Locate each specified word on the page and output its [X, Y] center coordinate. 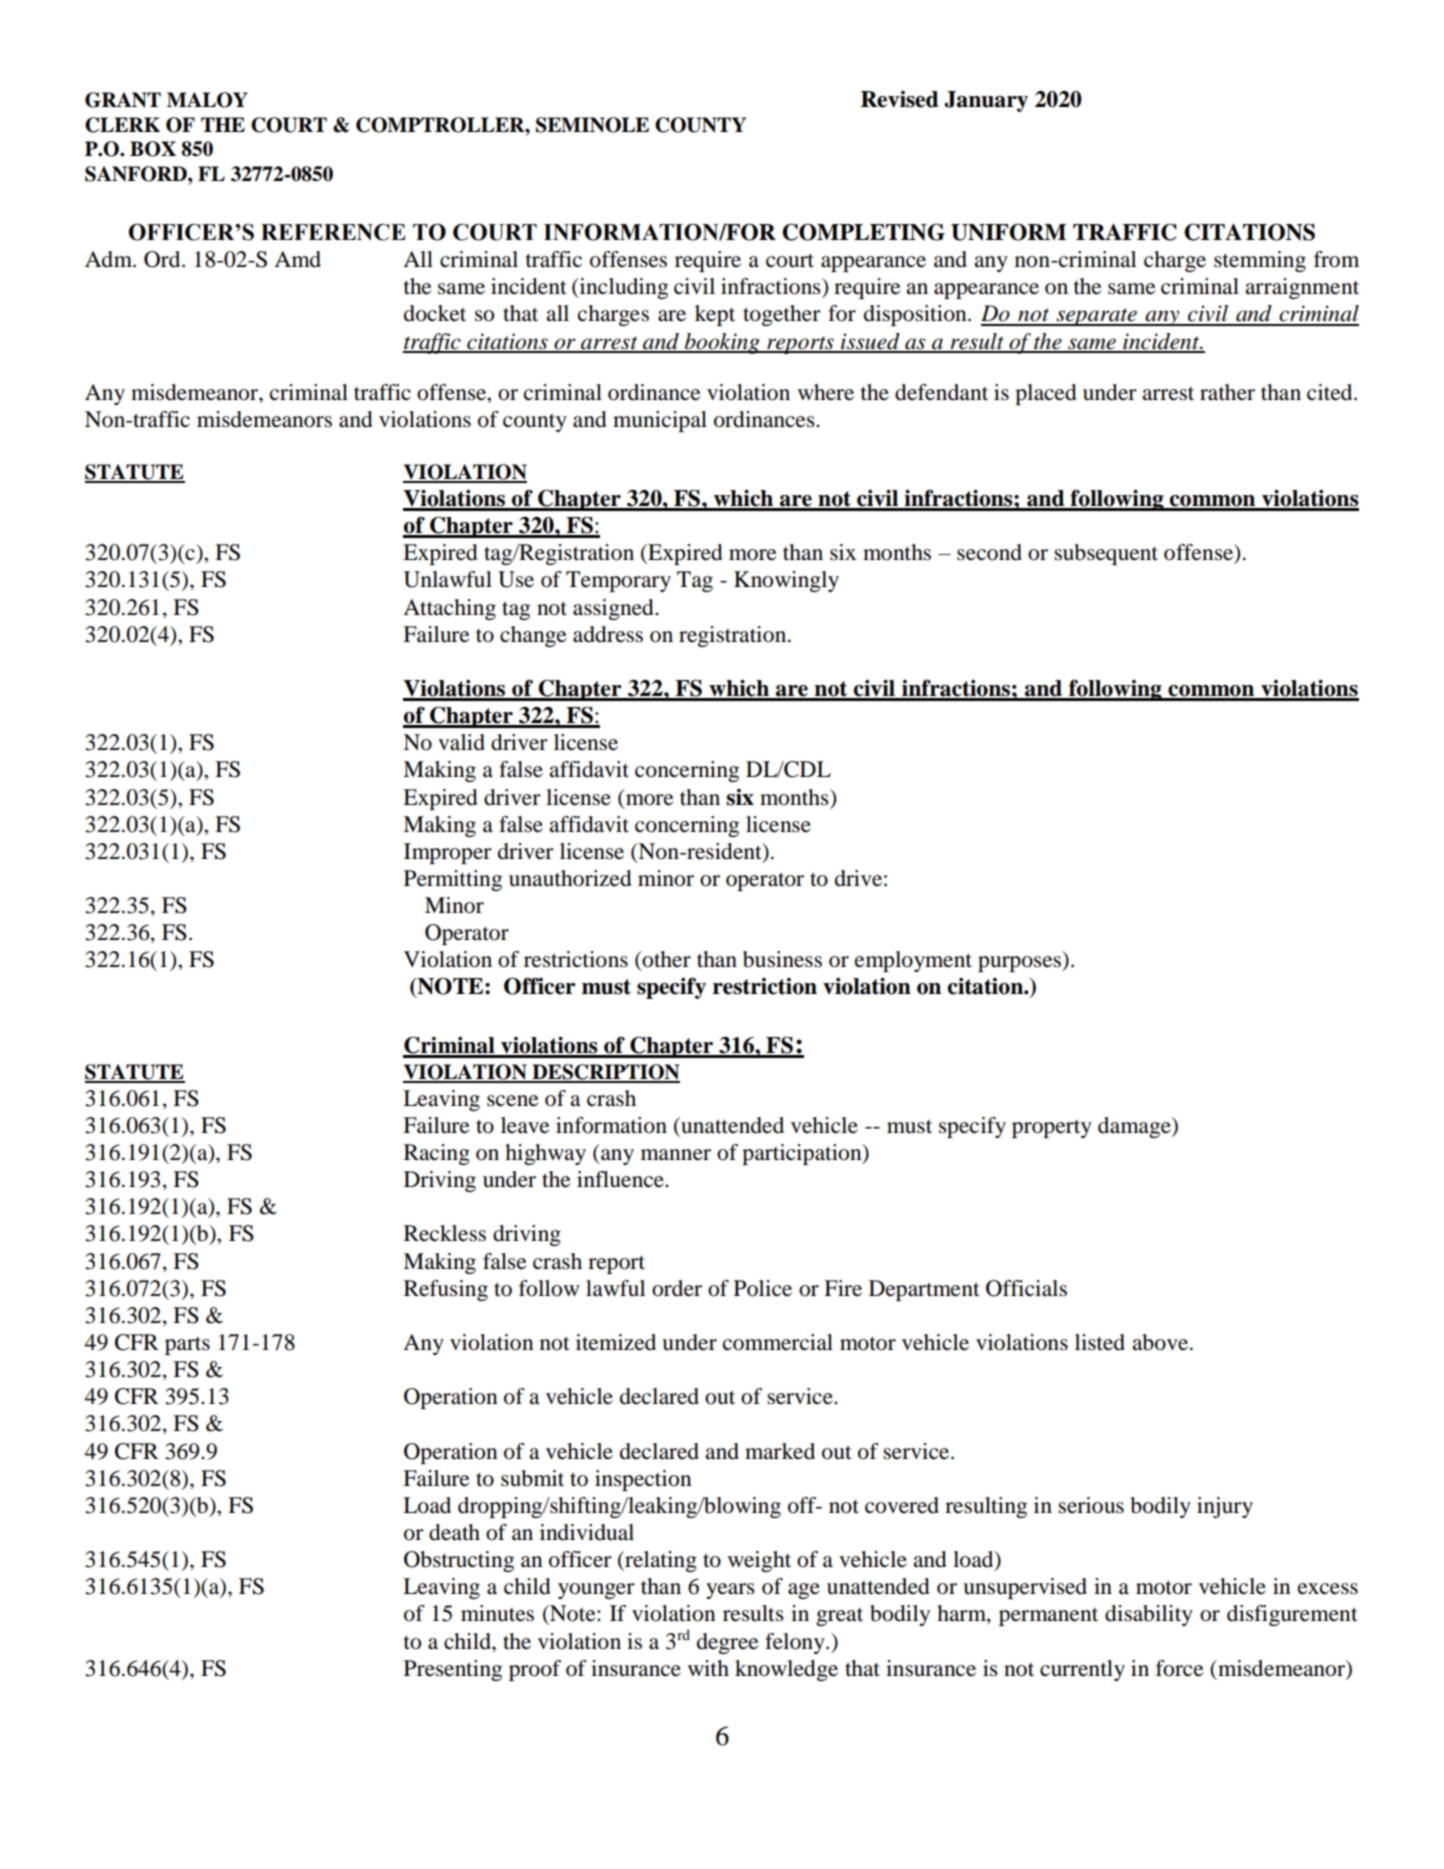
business [782, 959]
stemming [1260, 261]
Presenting [453, 1670]
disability [1149, 1615]
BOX [153, 149]
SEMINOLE [592, 125]
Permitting [453, 880]
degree [728, 1643]
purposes [1020, 964]
